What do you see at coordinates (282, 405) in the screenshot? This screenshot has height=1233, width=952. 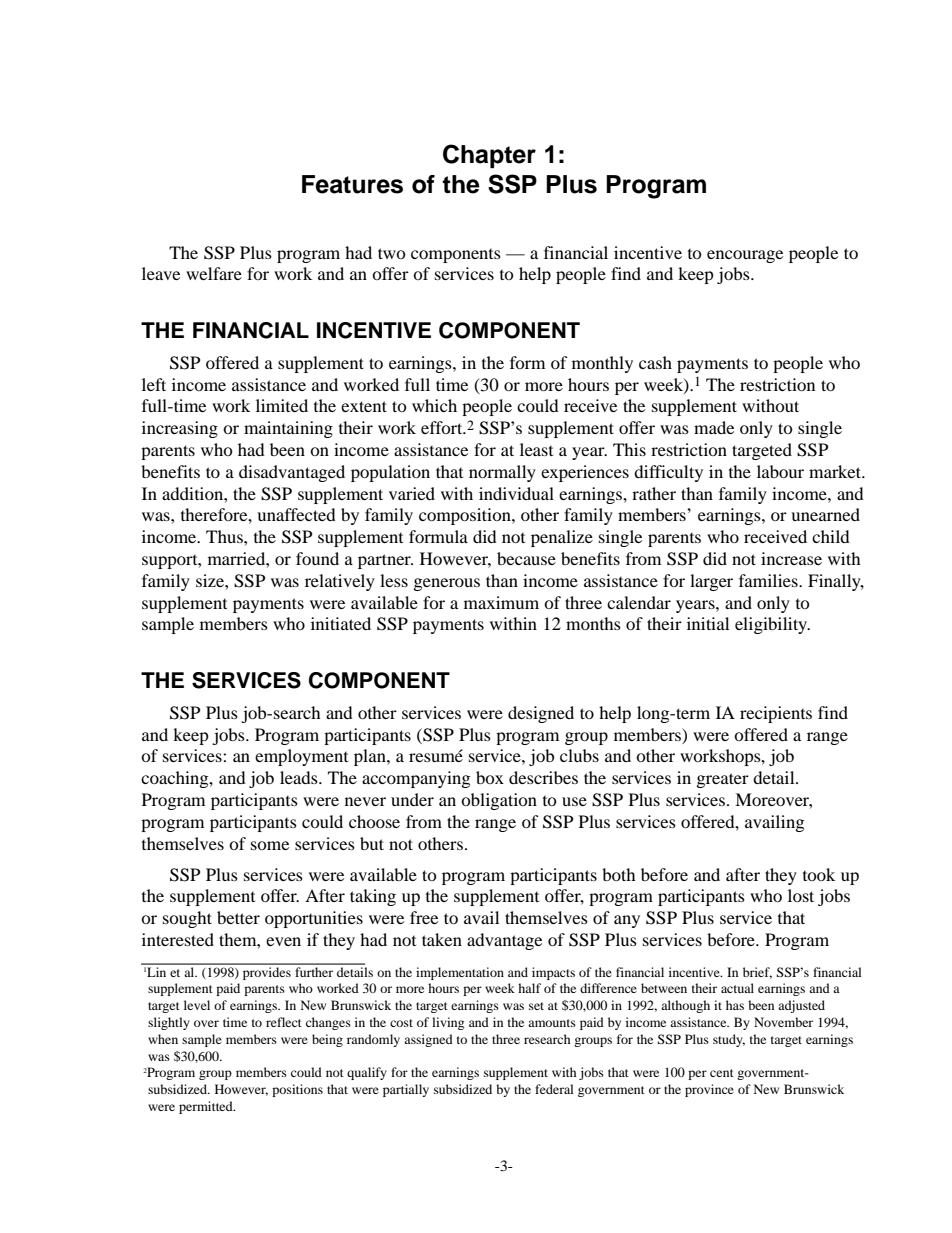 I see `limited` at bounding box center [282, 405].
